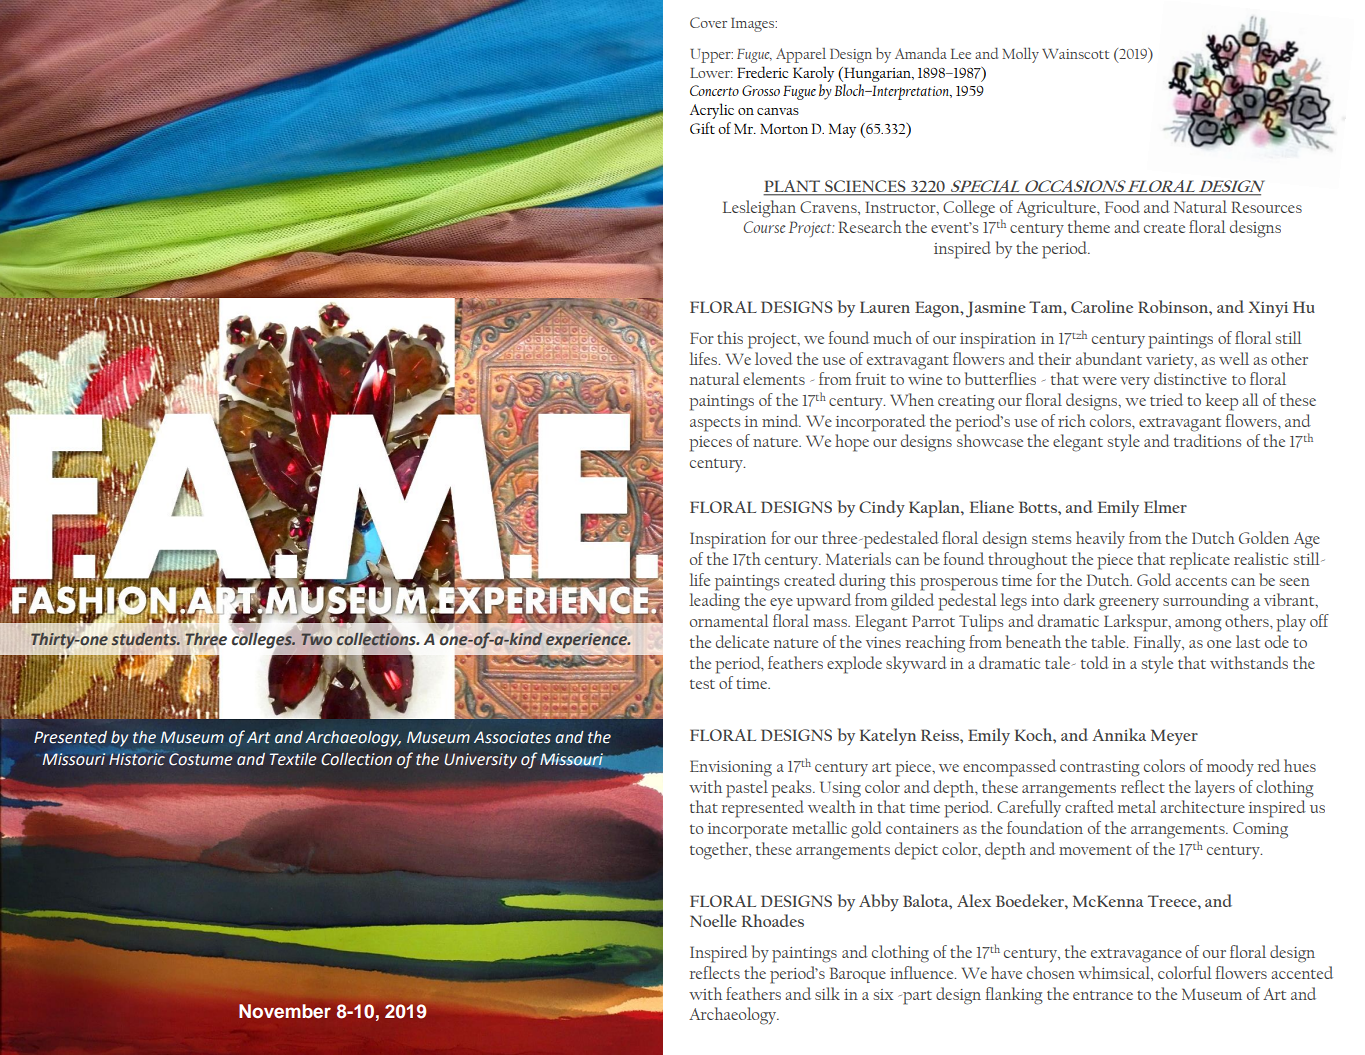 The width and height of the screenshot is (1365, 1055). I want to click on Molly, so click(1020, 55).
